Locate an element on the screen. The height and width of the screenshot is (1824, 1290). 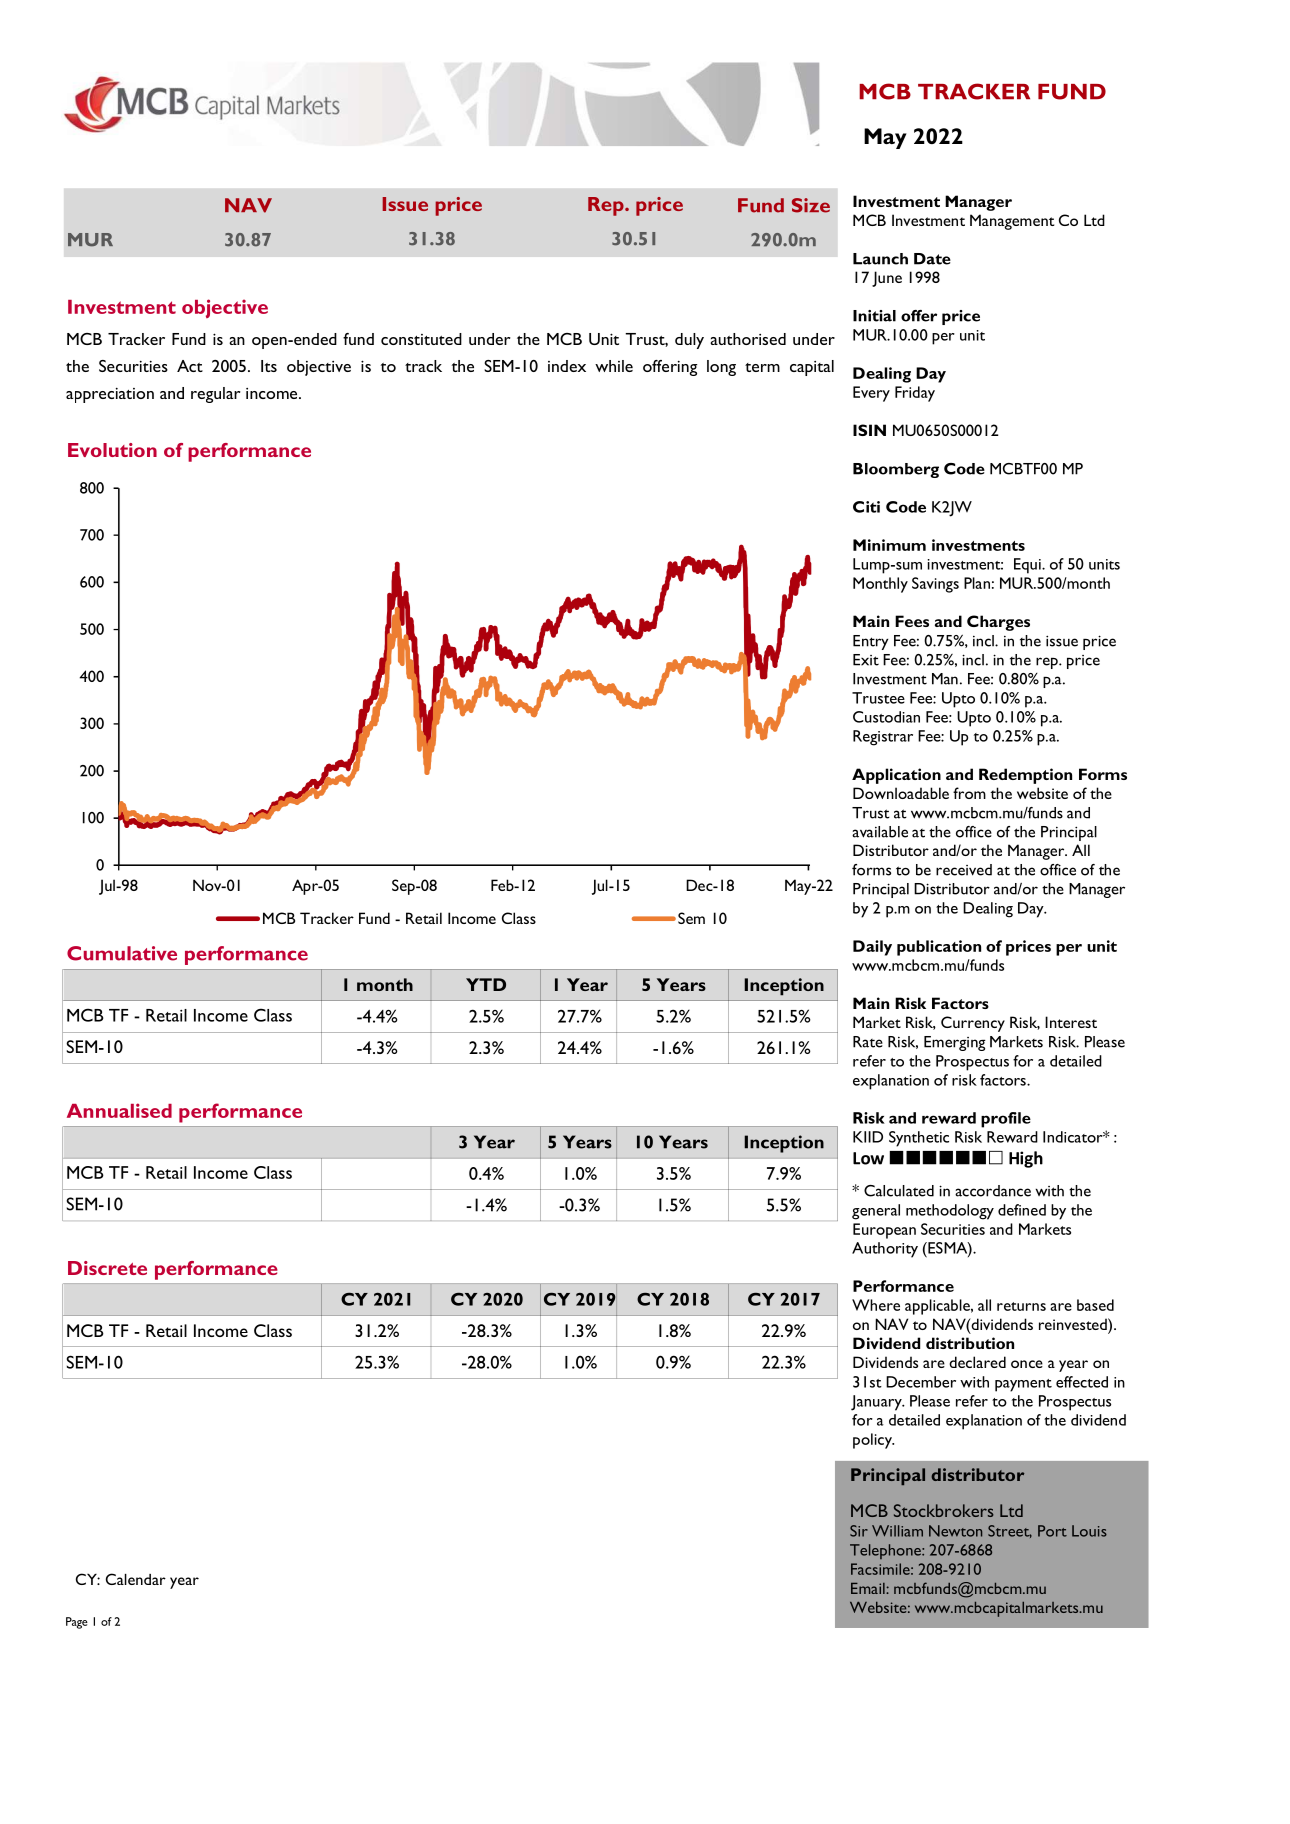
Page is located at coordinates (77, 1623).
